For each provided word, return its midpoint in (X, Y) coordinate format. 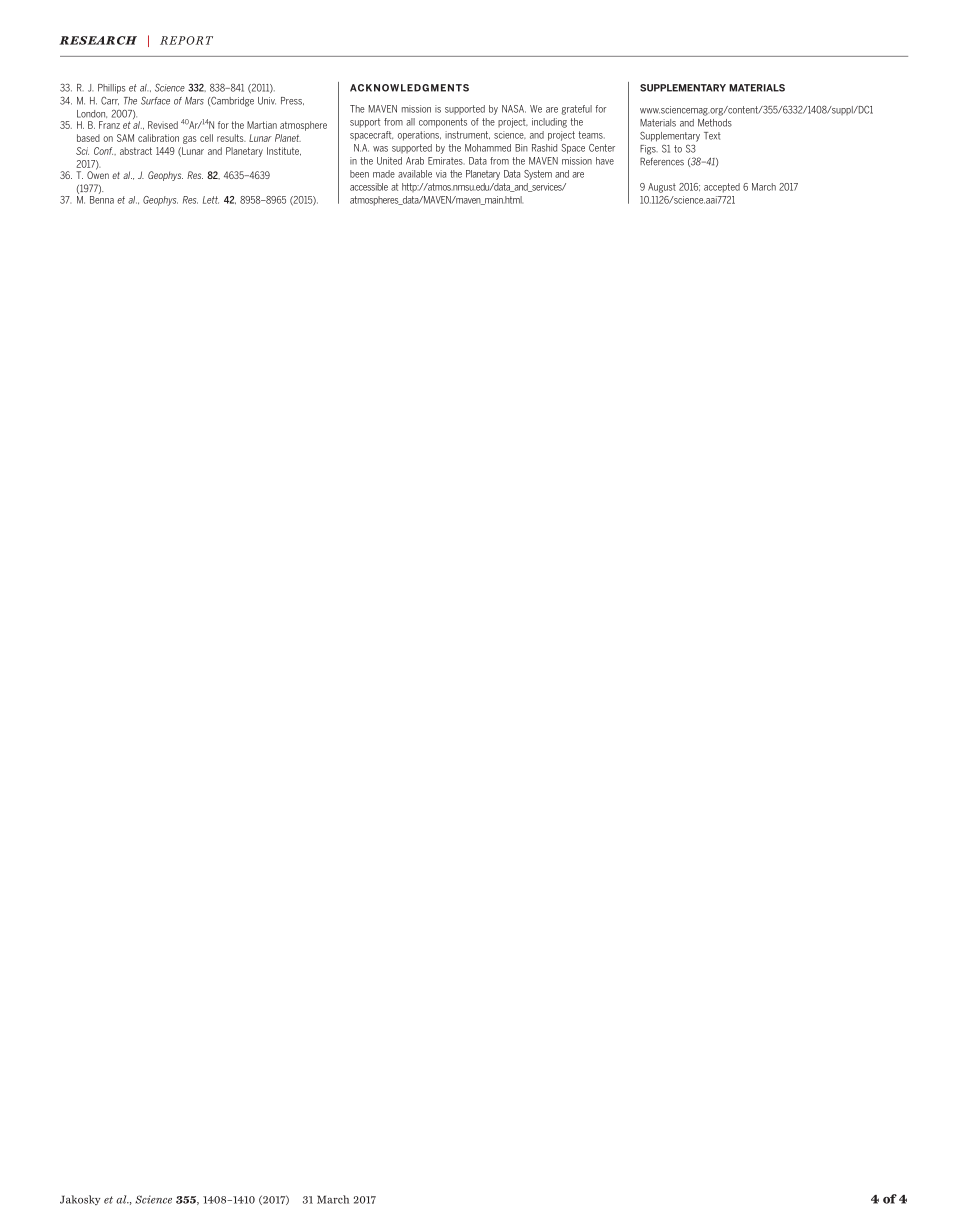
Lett (211, 200)
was (380, 149)
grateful (576, 110)
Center (602, 148)
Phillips (111, 89)
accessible (369, 187)
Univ (267, 101)
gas (190, 140)
